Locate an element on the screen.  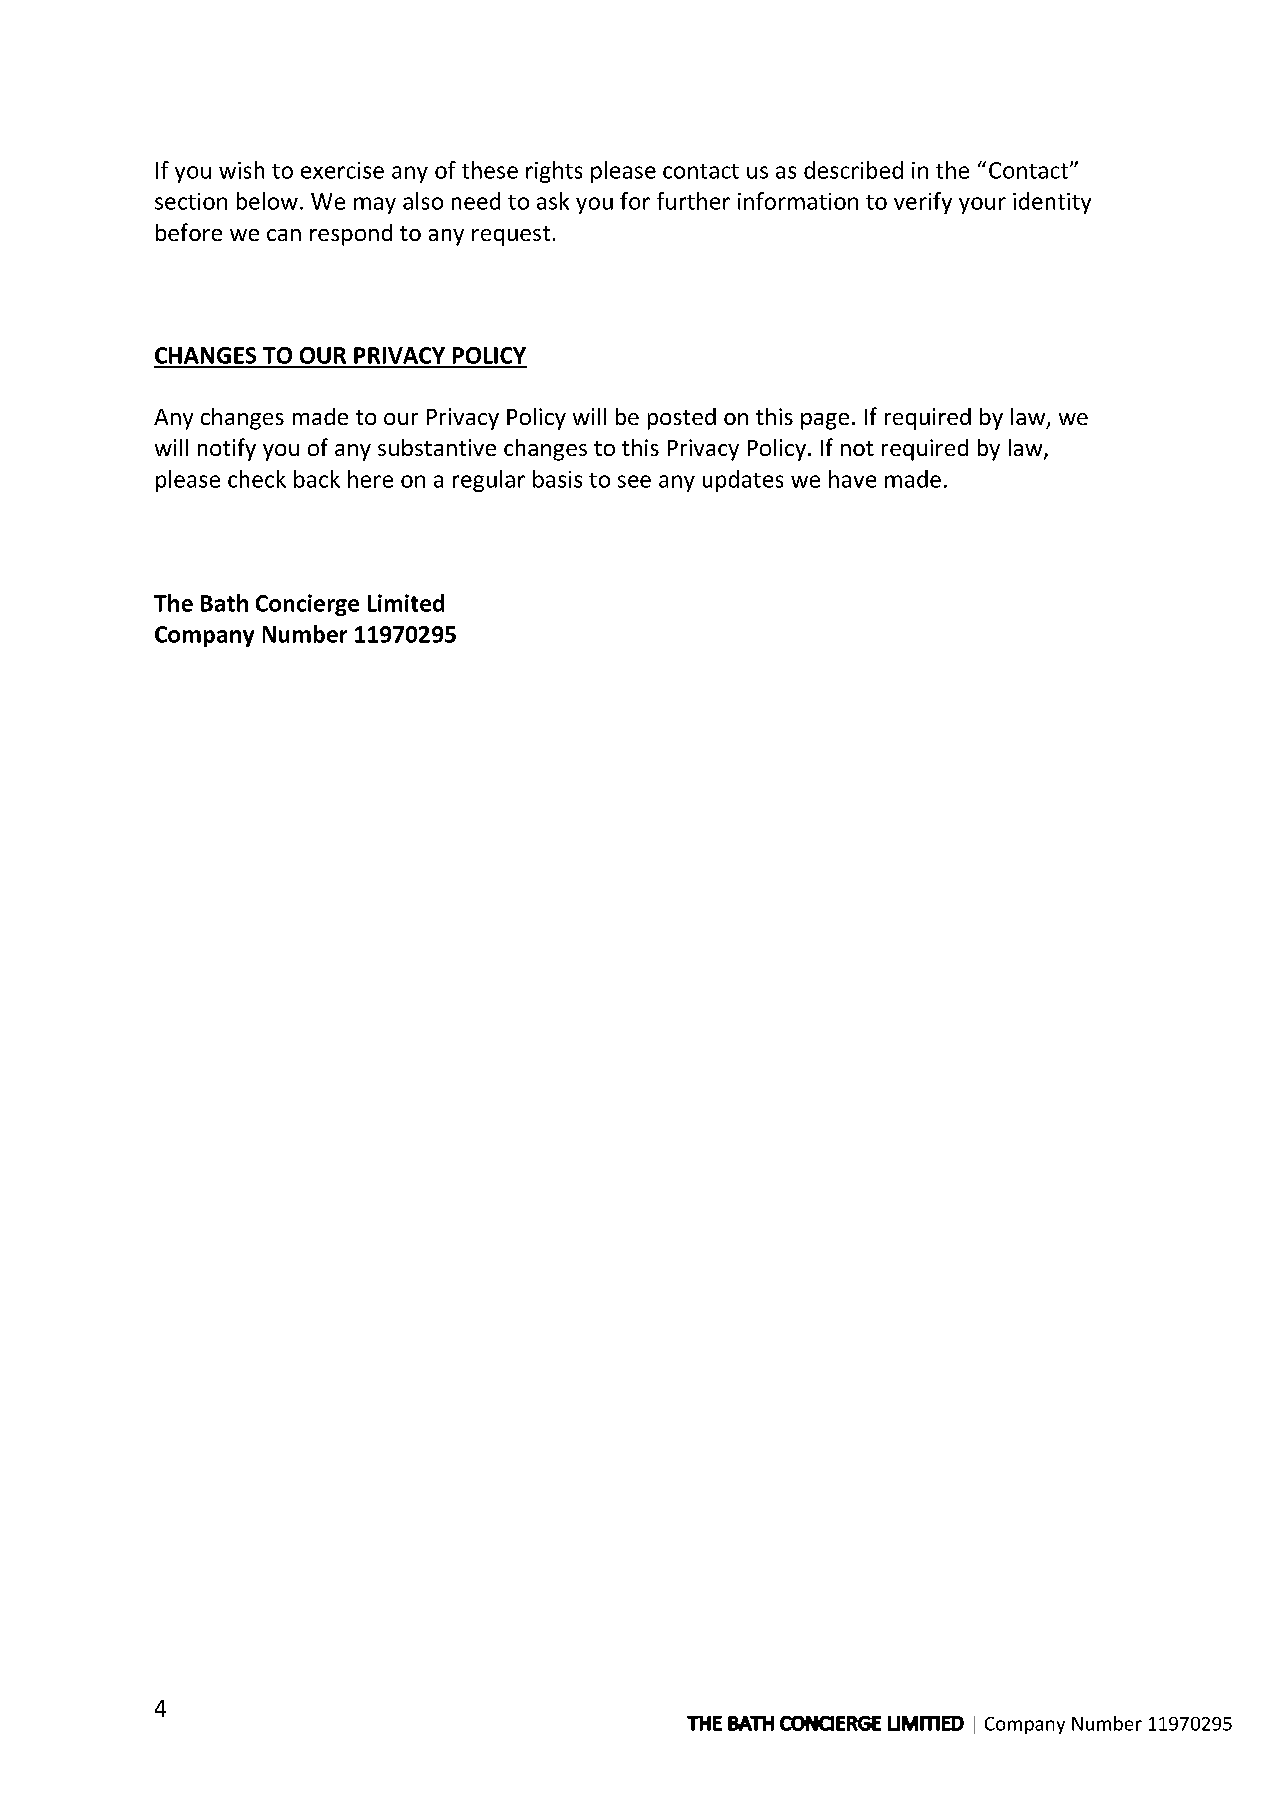
exercise is located at coordinates (342, 170).
